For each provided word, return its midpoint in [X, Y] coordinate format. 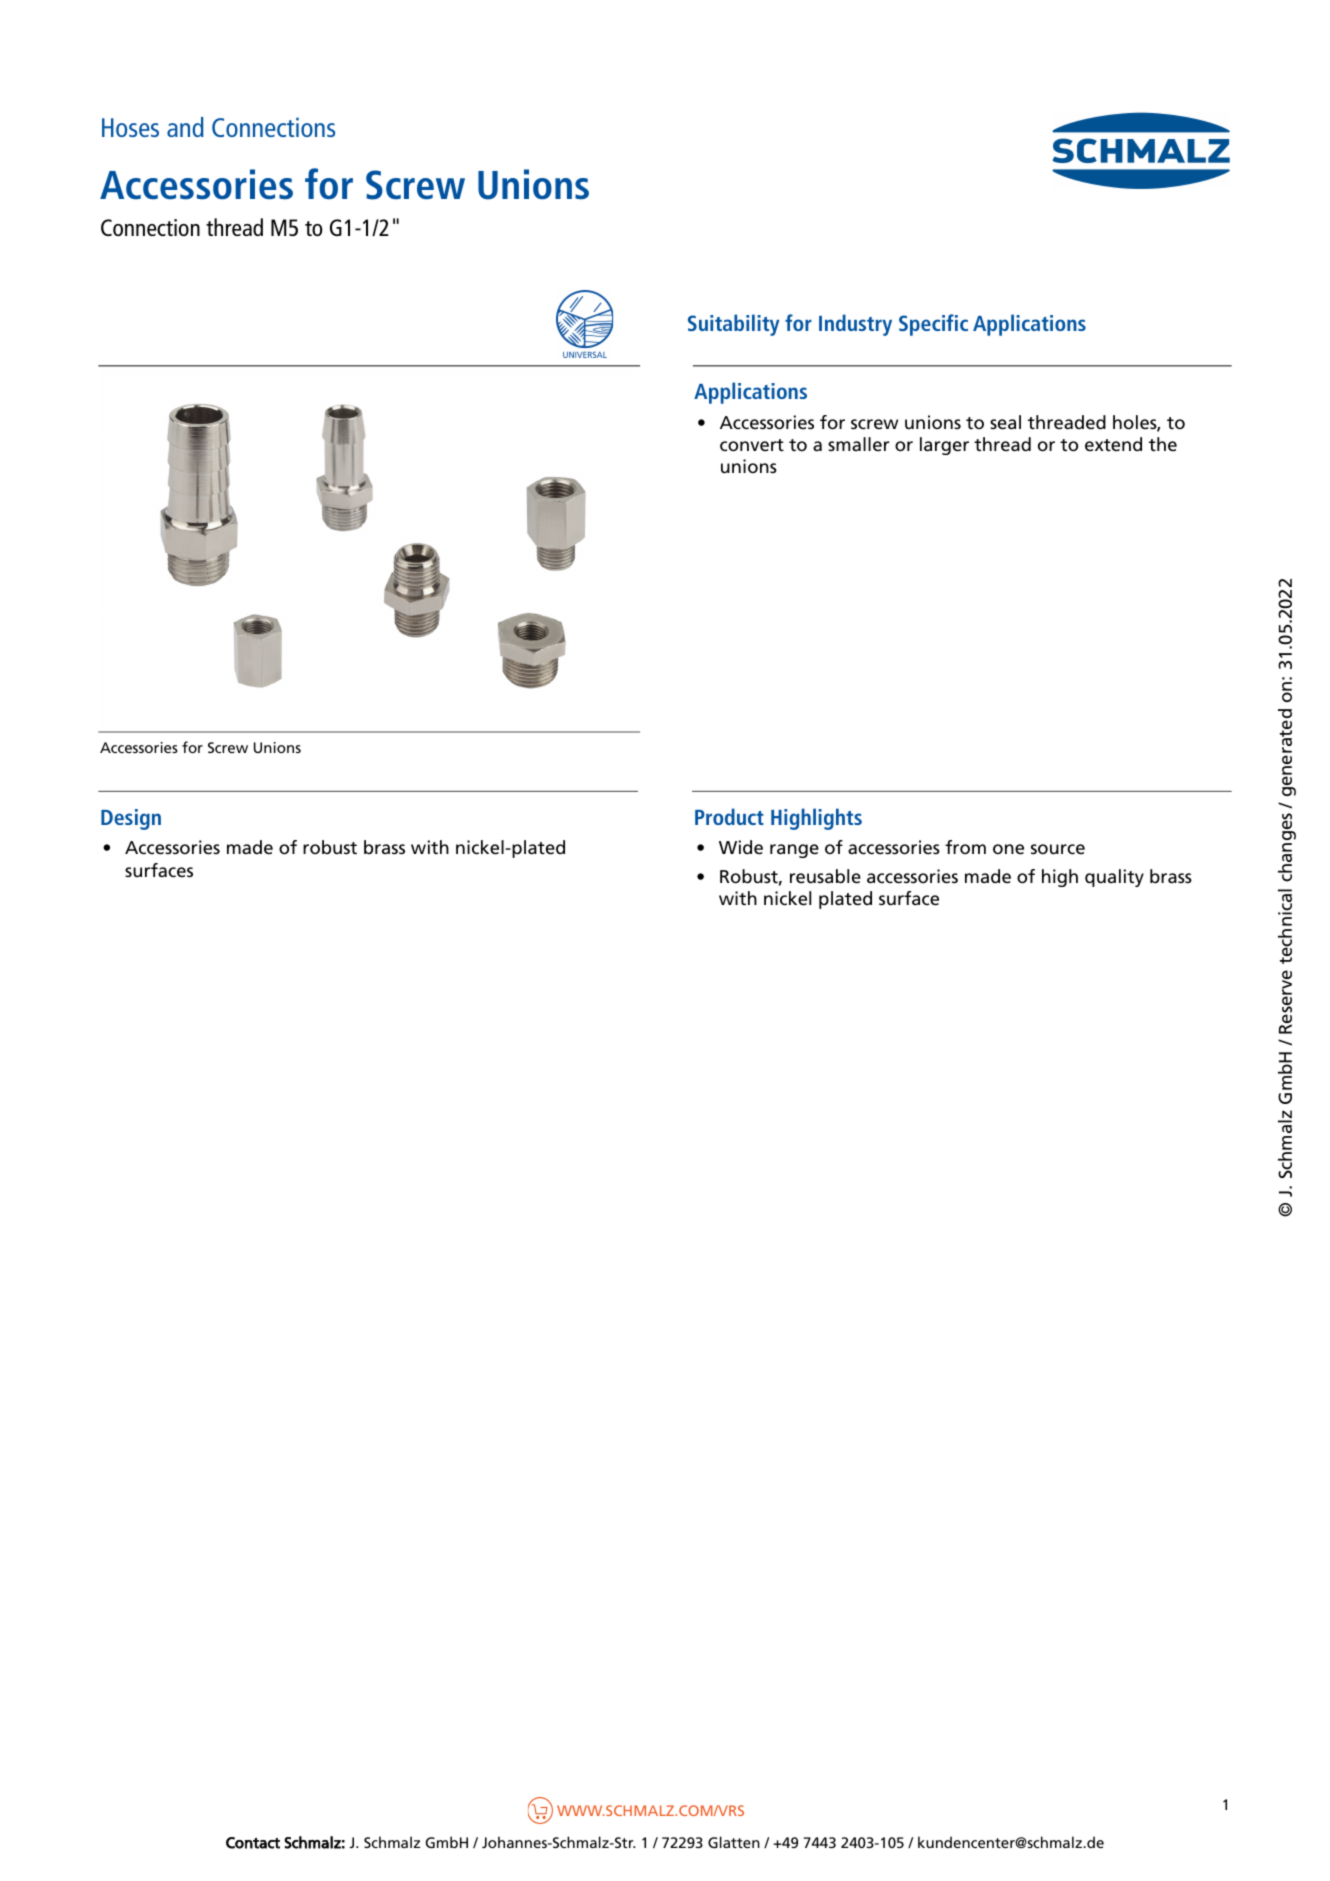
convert [752, 445]
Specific [933, 325]
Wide [741, 847]
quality [1114, 878]
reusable [825, 876]
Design [131, 819]
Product [729, 816]
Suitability [733, 325]
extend [1113, 444]
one [1008, 849]
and [185, 127]
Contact [253, 1843]
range [794, 851]
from [965, 847]
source [1058, 849]
